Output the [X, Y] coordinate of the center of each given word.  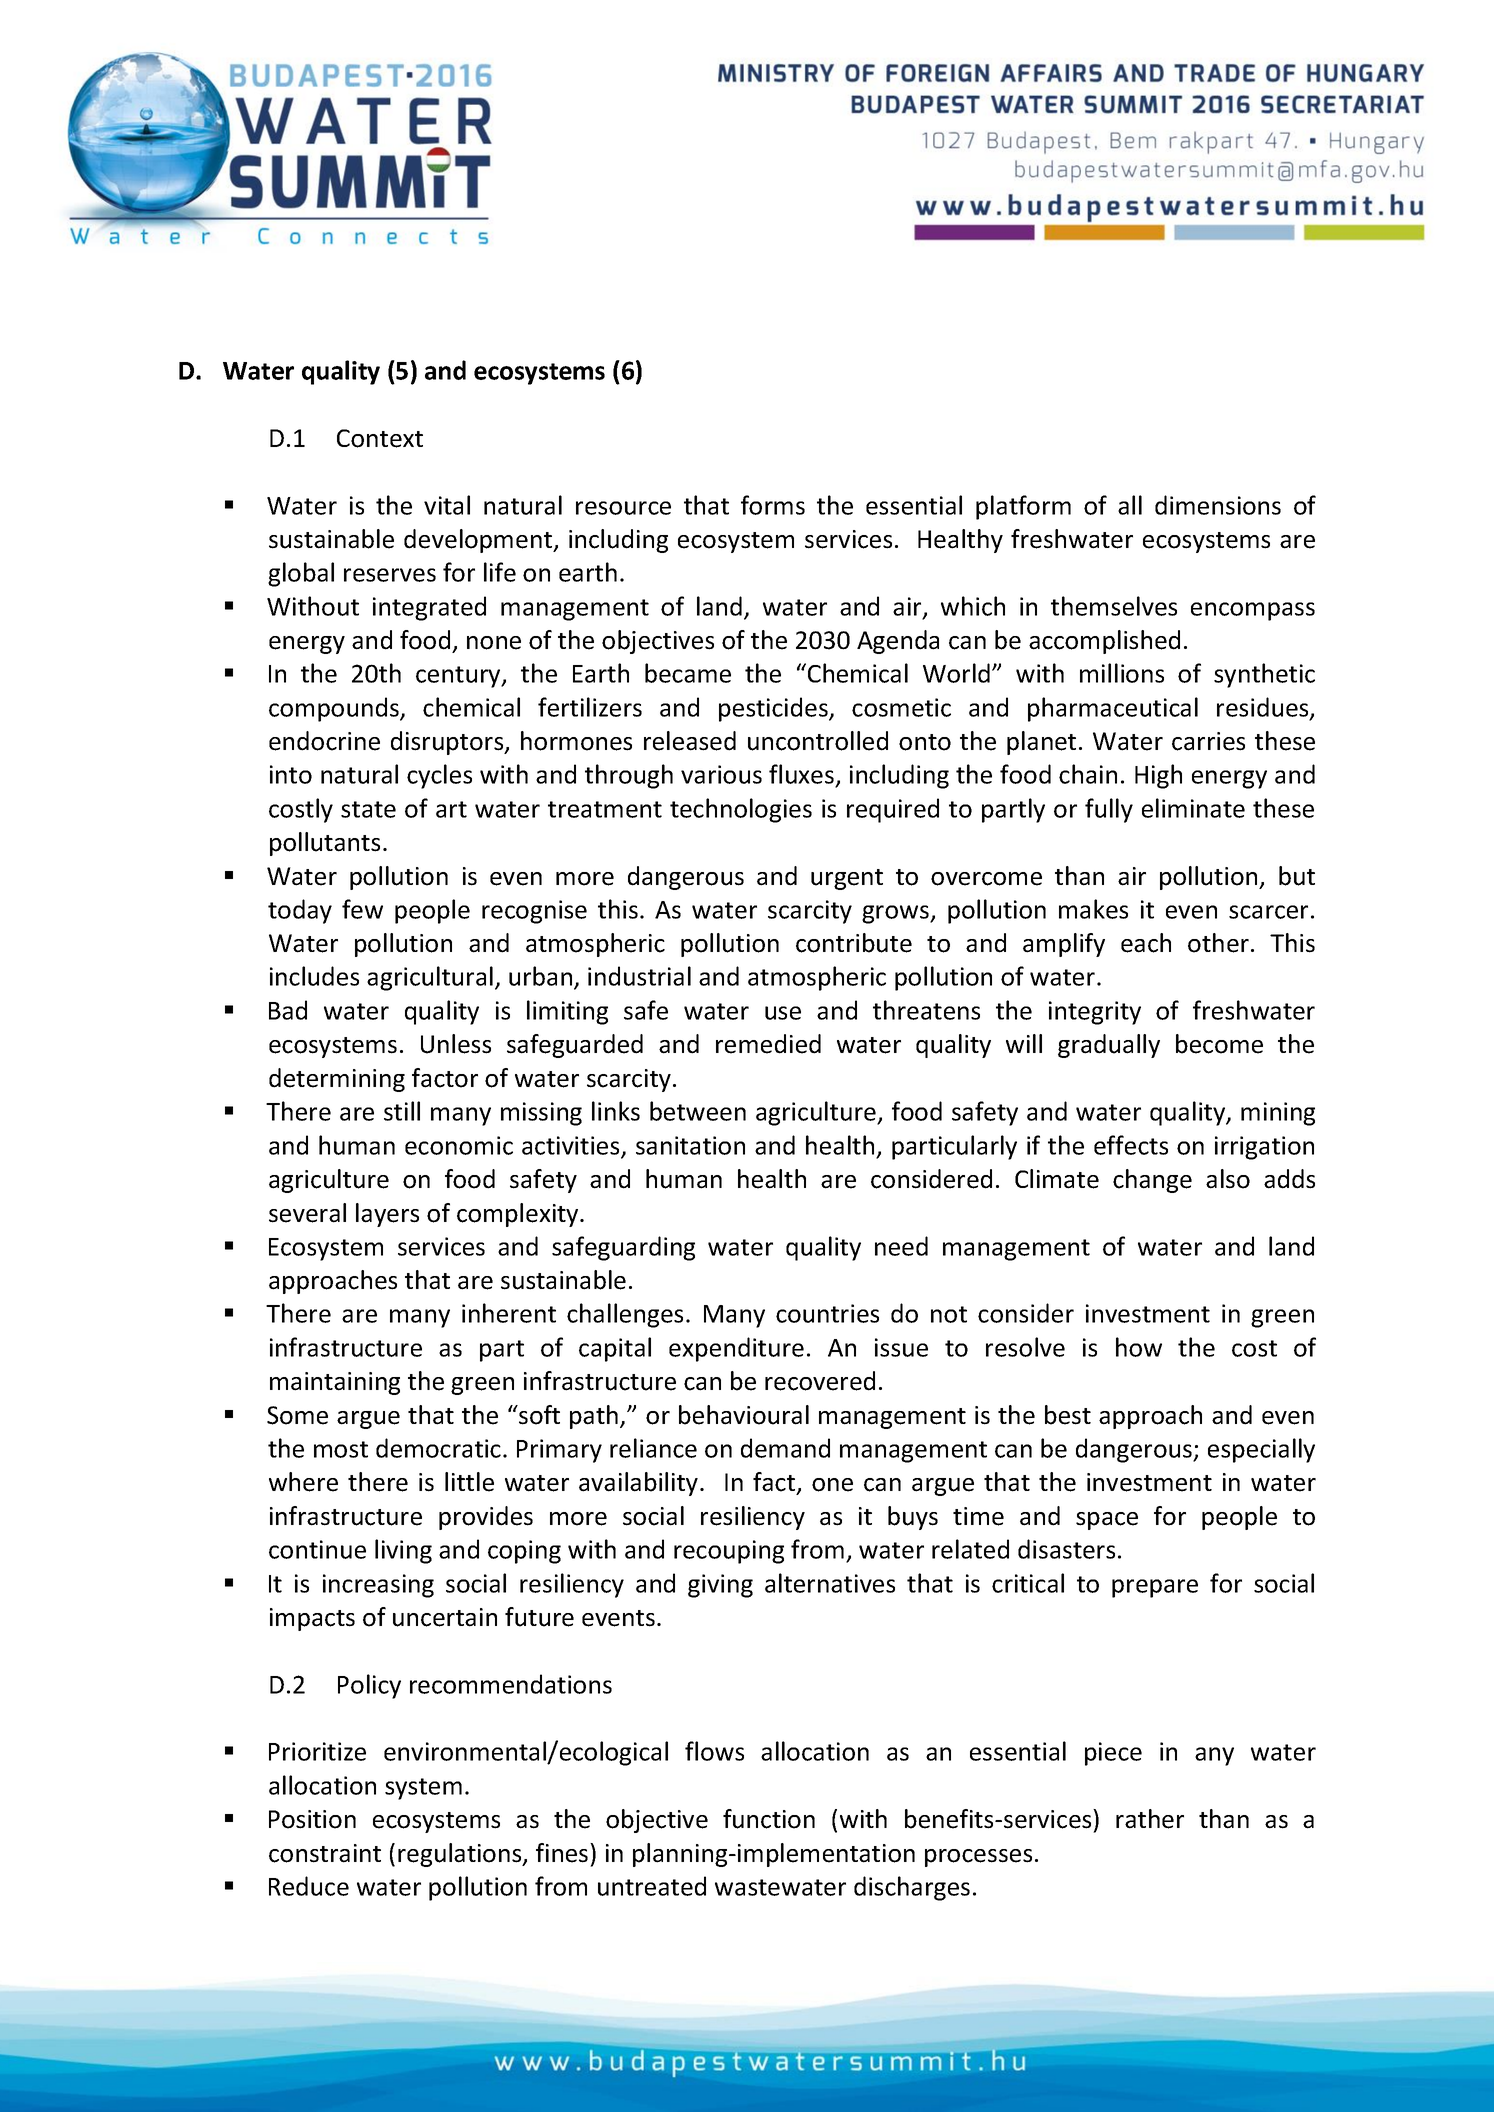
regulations [461, 1855]
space [1107, 1521]
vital [447, 505]
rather [1150, 1819]
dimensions [1218, 505]
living [403, 1551]
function [769, 1819]
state [368, 809]
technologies [741, 810]
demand [785, 1448]
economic [459, 1145]
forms [773, 505]
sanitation [690, 1145]
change [1152, 1181]
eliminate [1193, 808]
